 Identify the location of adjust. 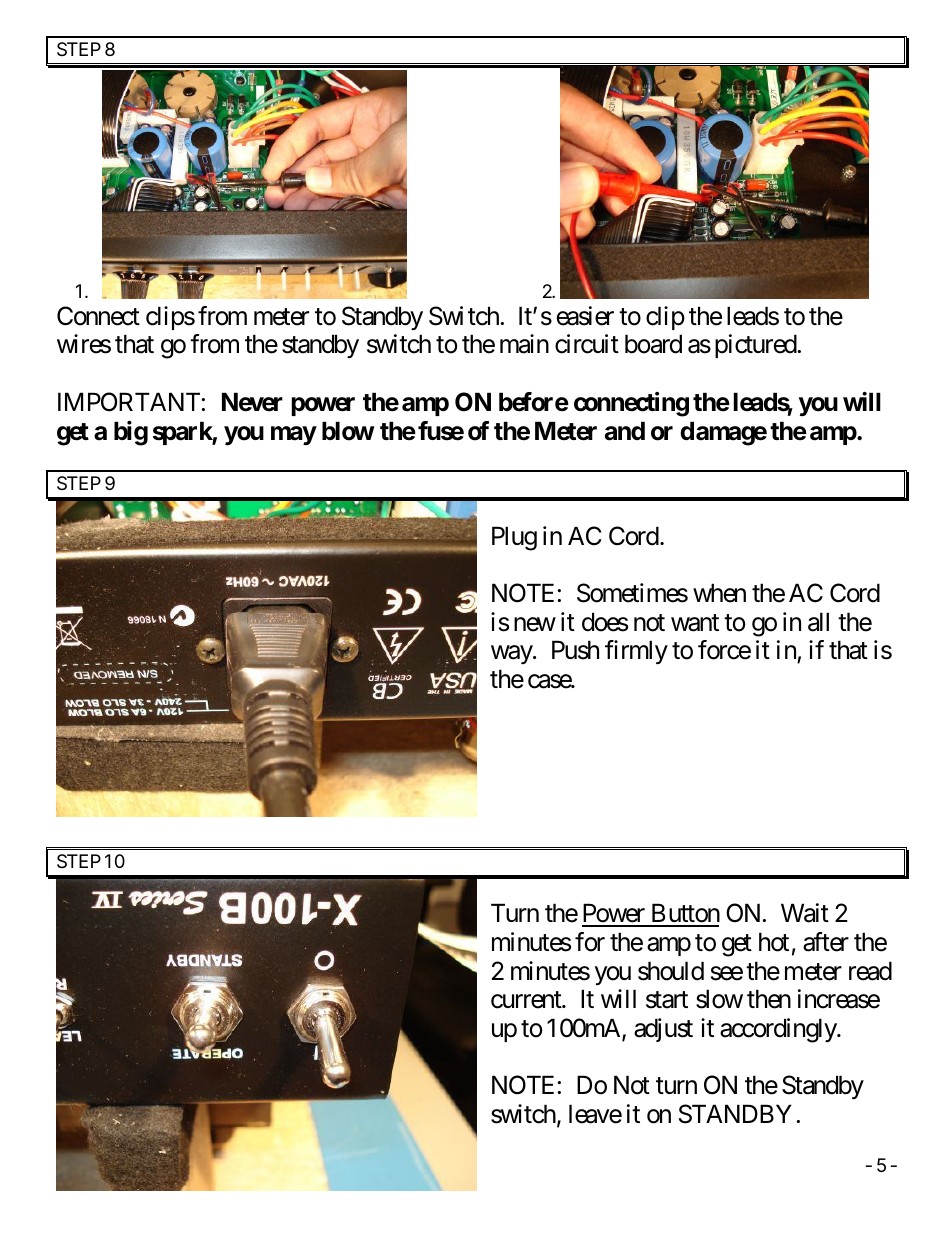
(663, 1030).
